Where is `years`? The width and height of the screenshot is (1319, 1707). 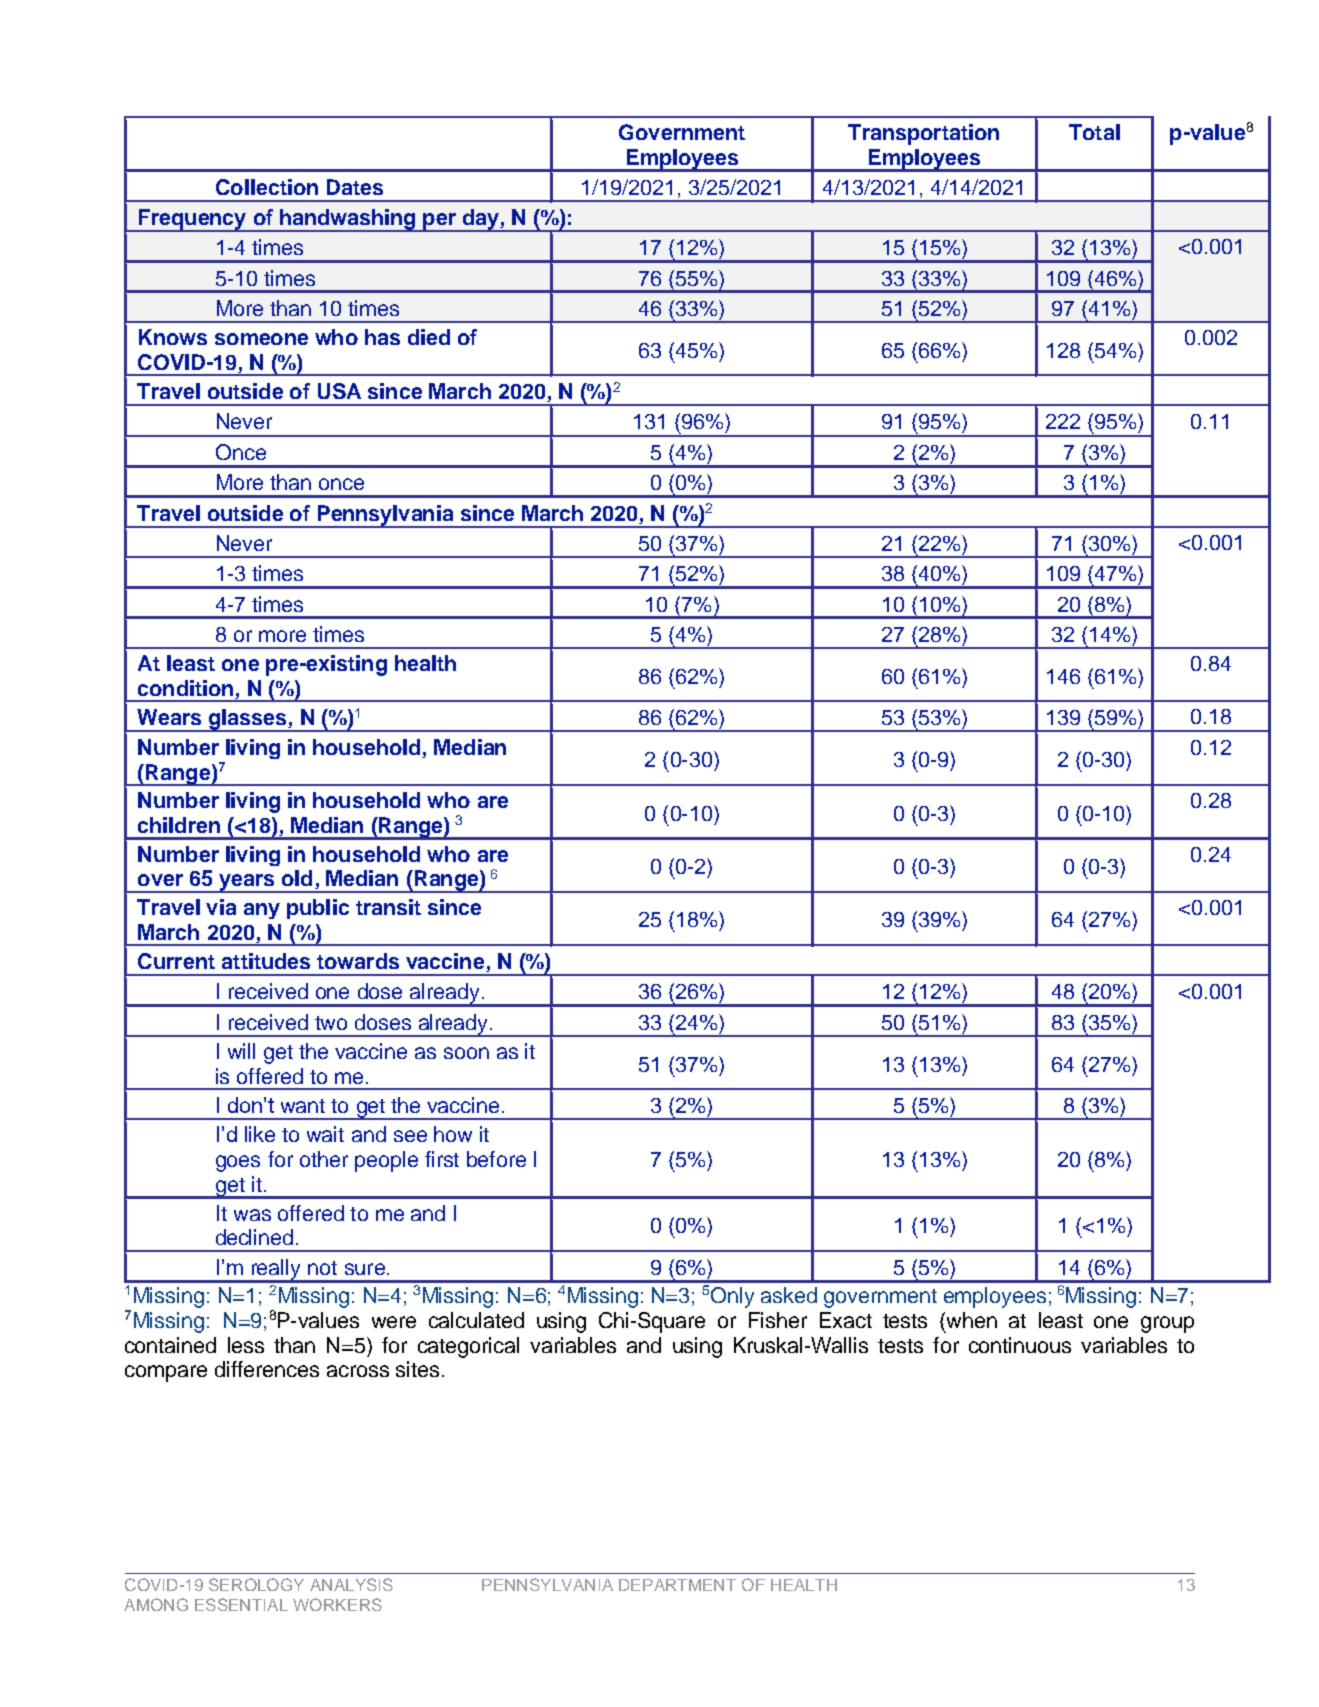 years is located at coordinates (247, 883).
